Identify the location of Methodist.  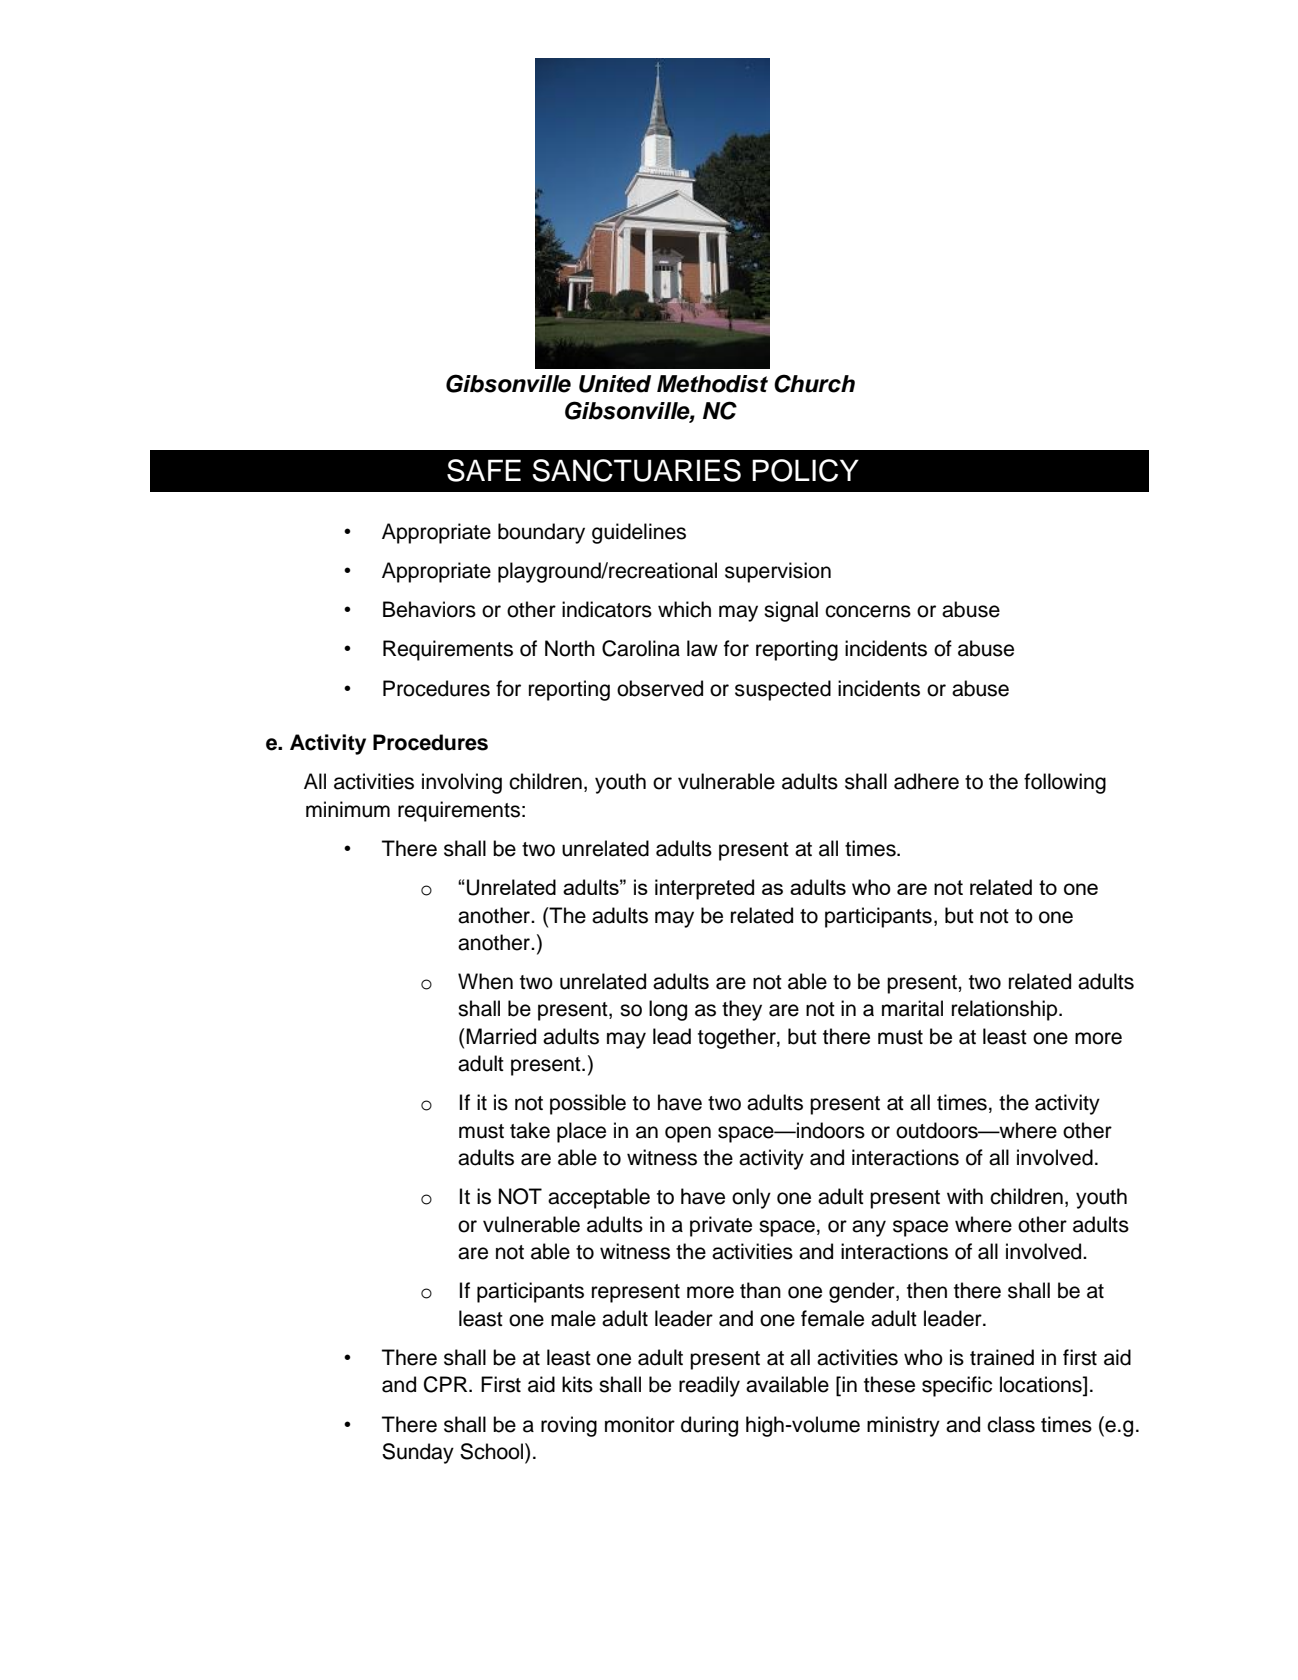
(712, 384).
